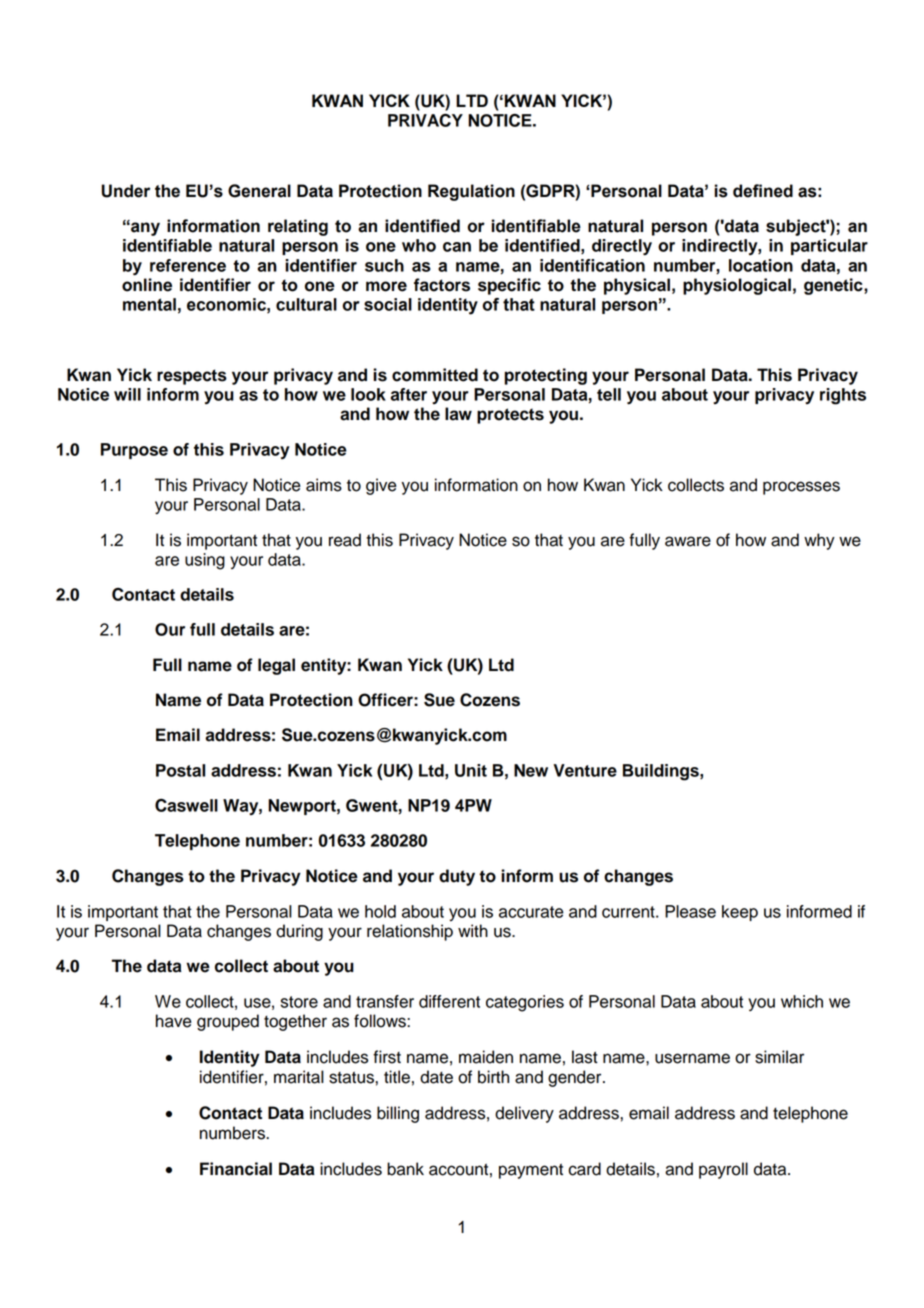 This screenshot has width=924, height=1308. I want to click on delivery, so click(524, 1114).
